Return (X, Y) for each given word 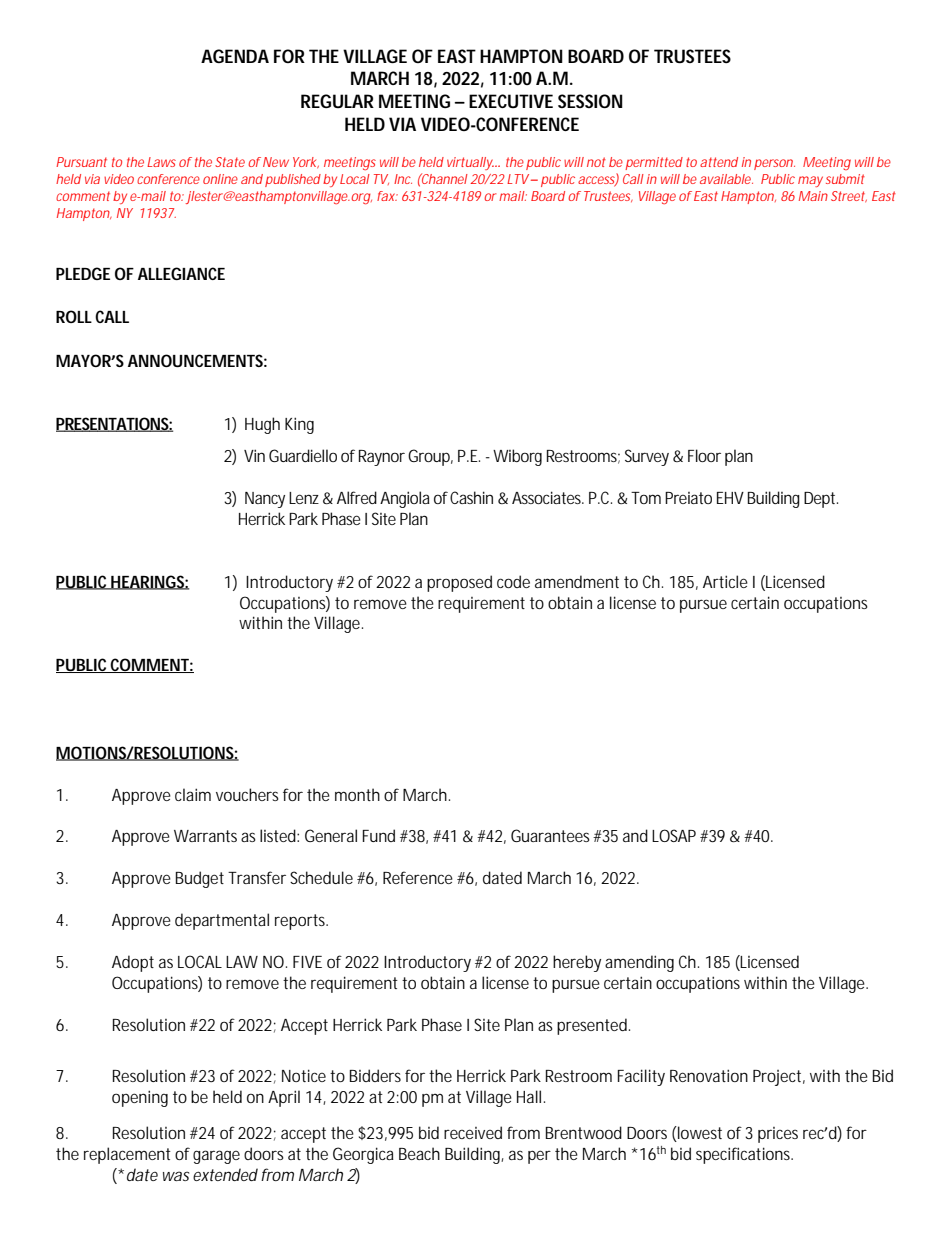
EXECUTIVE (511, 101)
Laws (161, 162)
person (773, 164)
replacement (127, 1155)
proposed (459, 583)
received (473, 1132)
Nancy (265, 500)
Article (725, 581)
